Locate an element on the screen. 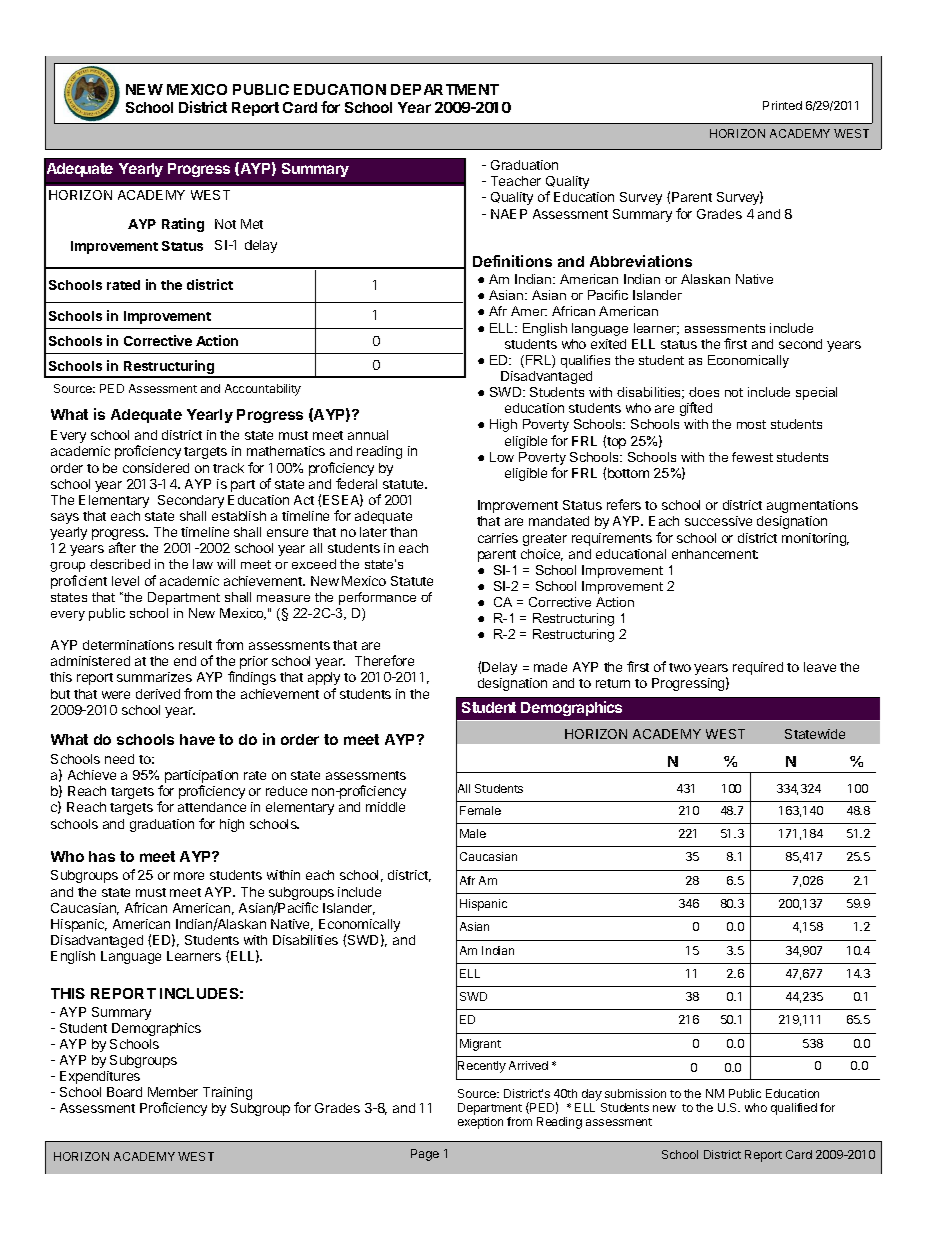  have is located at coordinates (197, 739).
